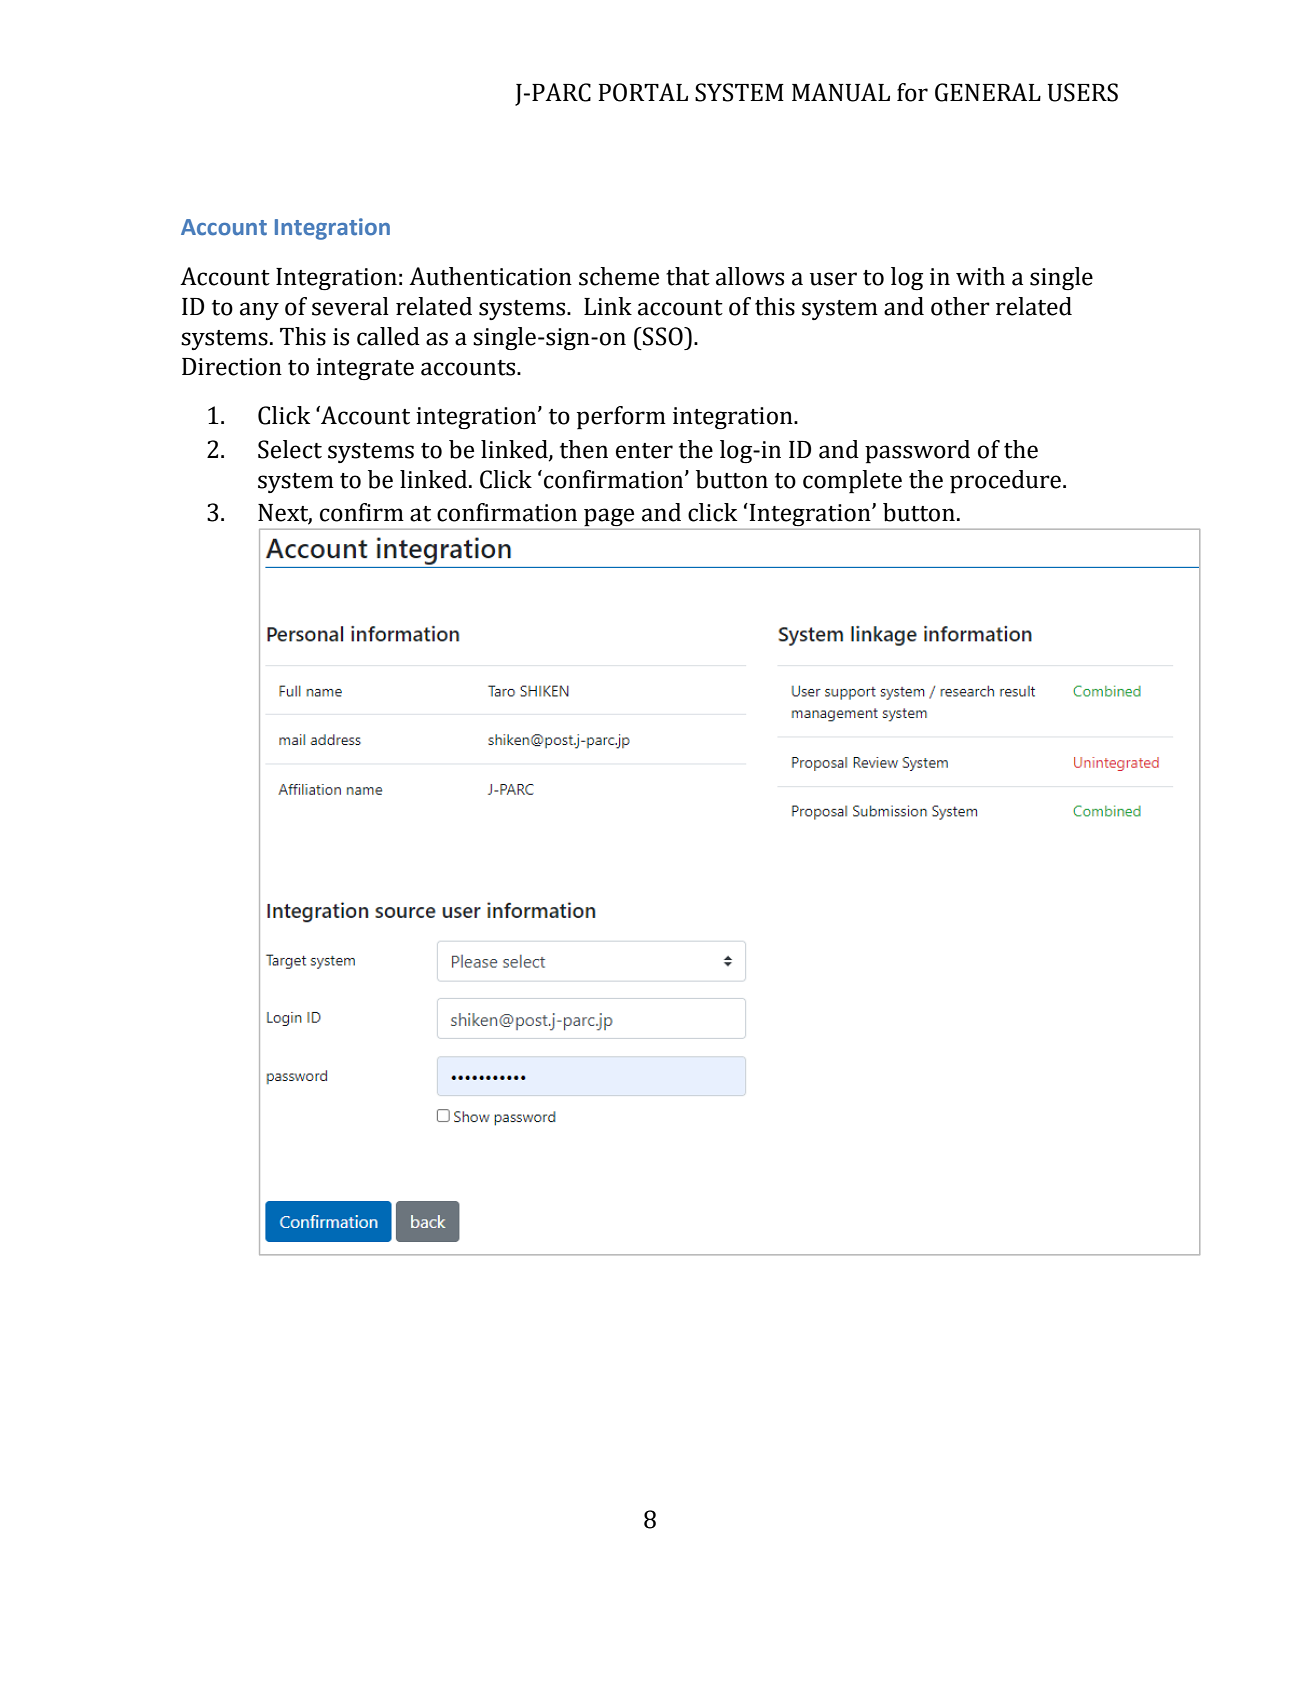 The height and width of the screenshot is (1682, 1300). I want to click on several, so click(350, 306).
